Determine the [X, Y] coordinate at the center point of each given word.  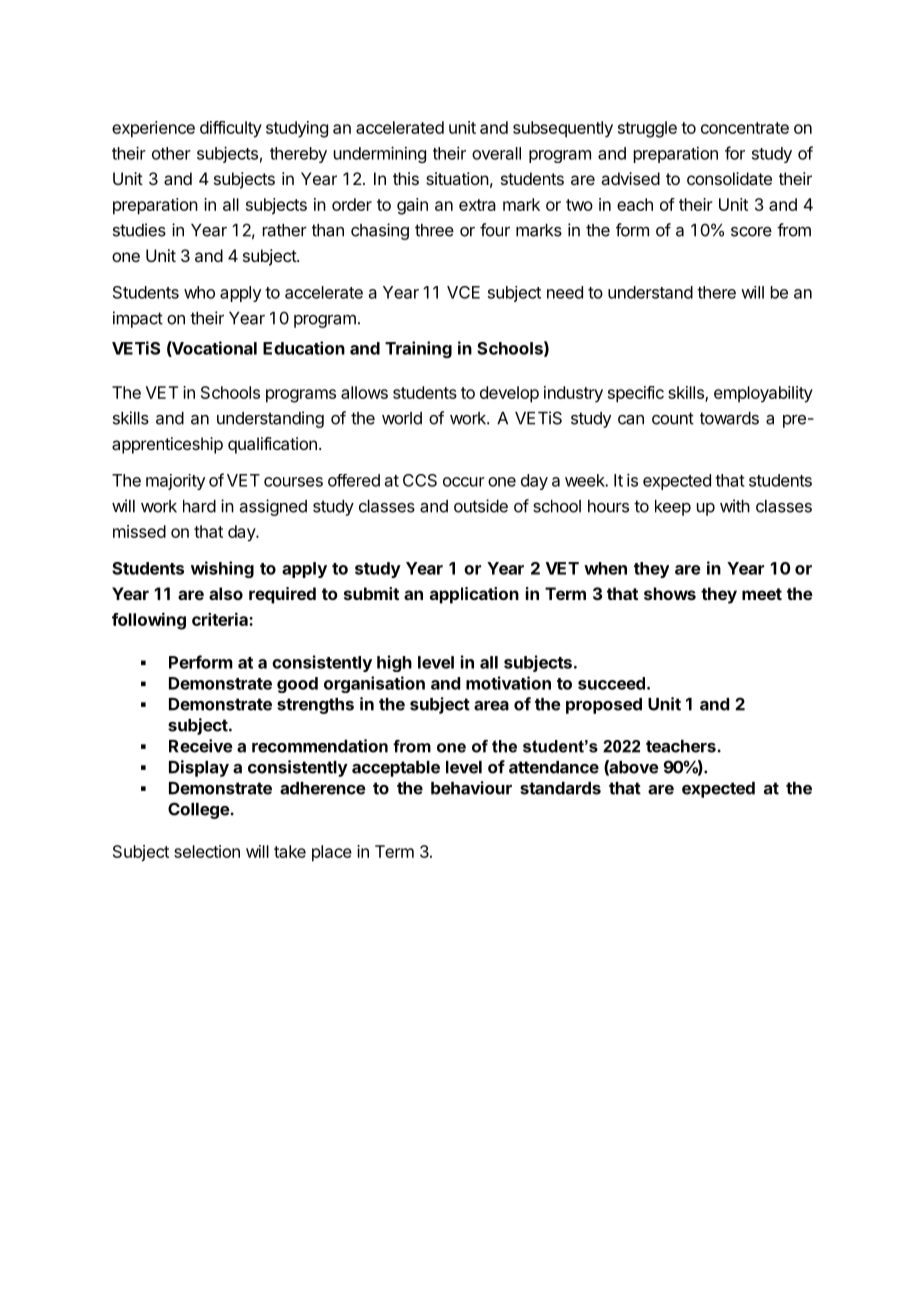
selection [207, 851]
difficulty [231, 129]
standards [560, 788]
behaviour [471, 788]
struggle [647, 129]
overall [496, 153]
